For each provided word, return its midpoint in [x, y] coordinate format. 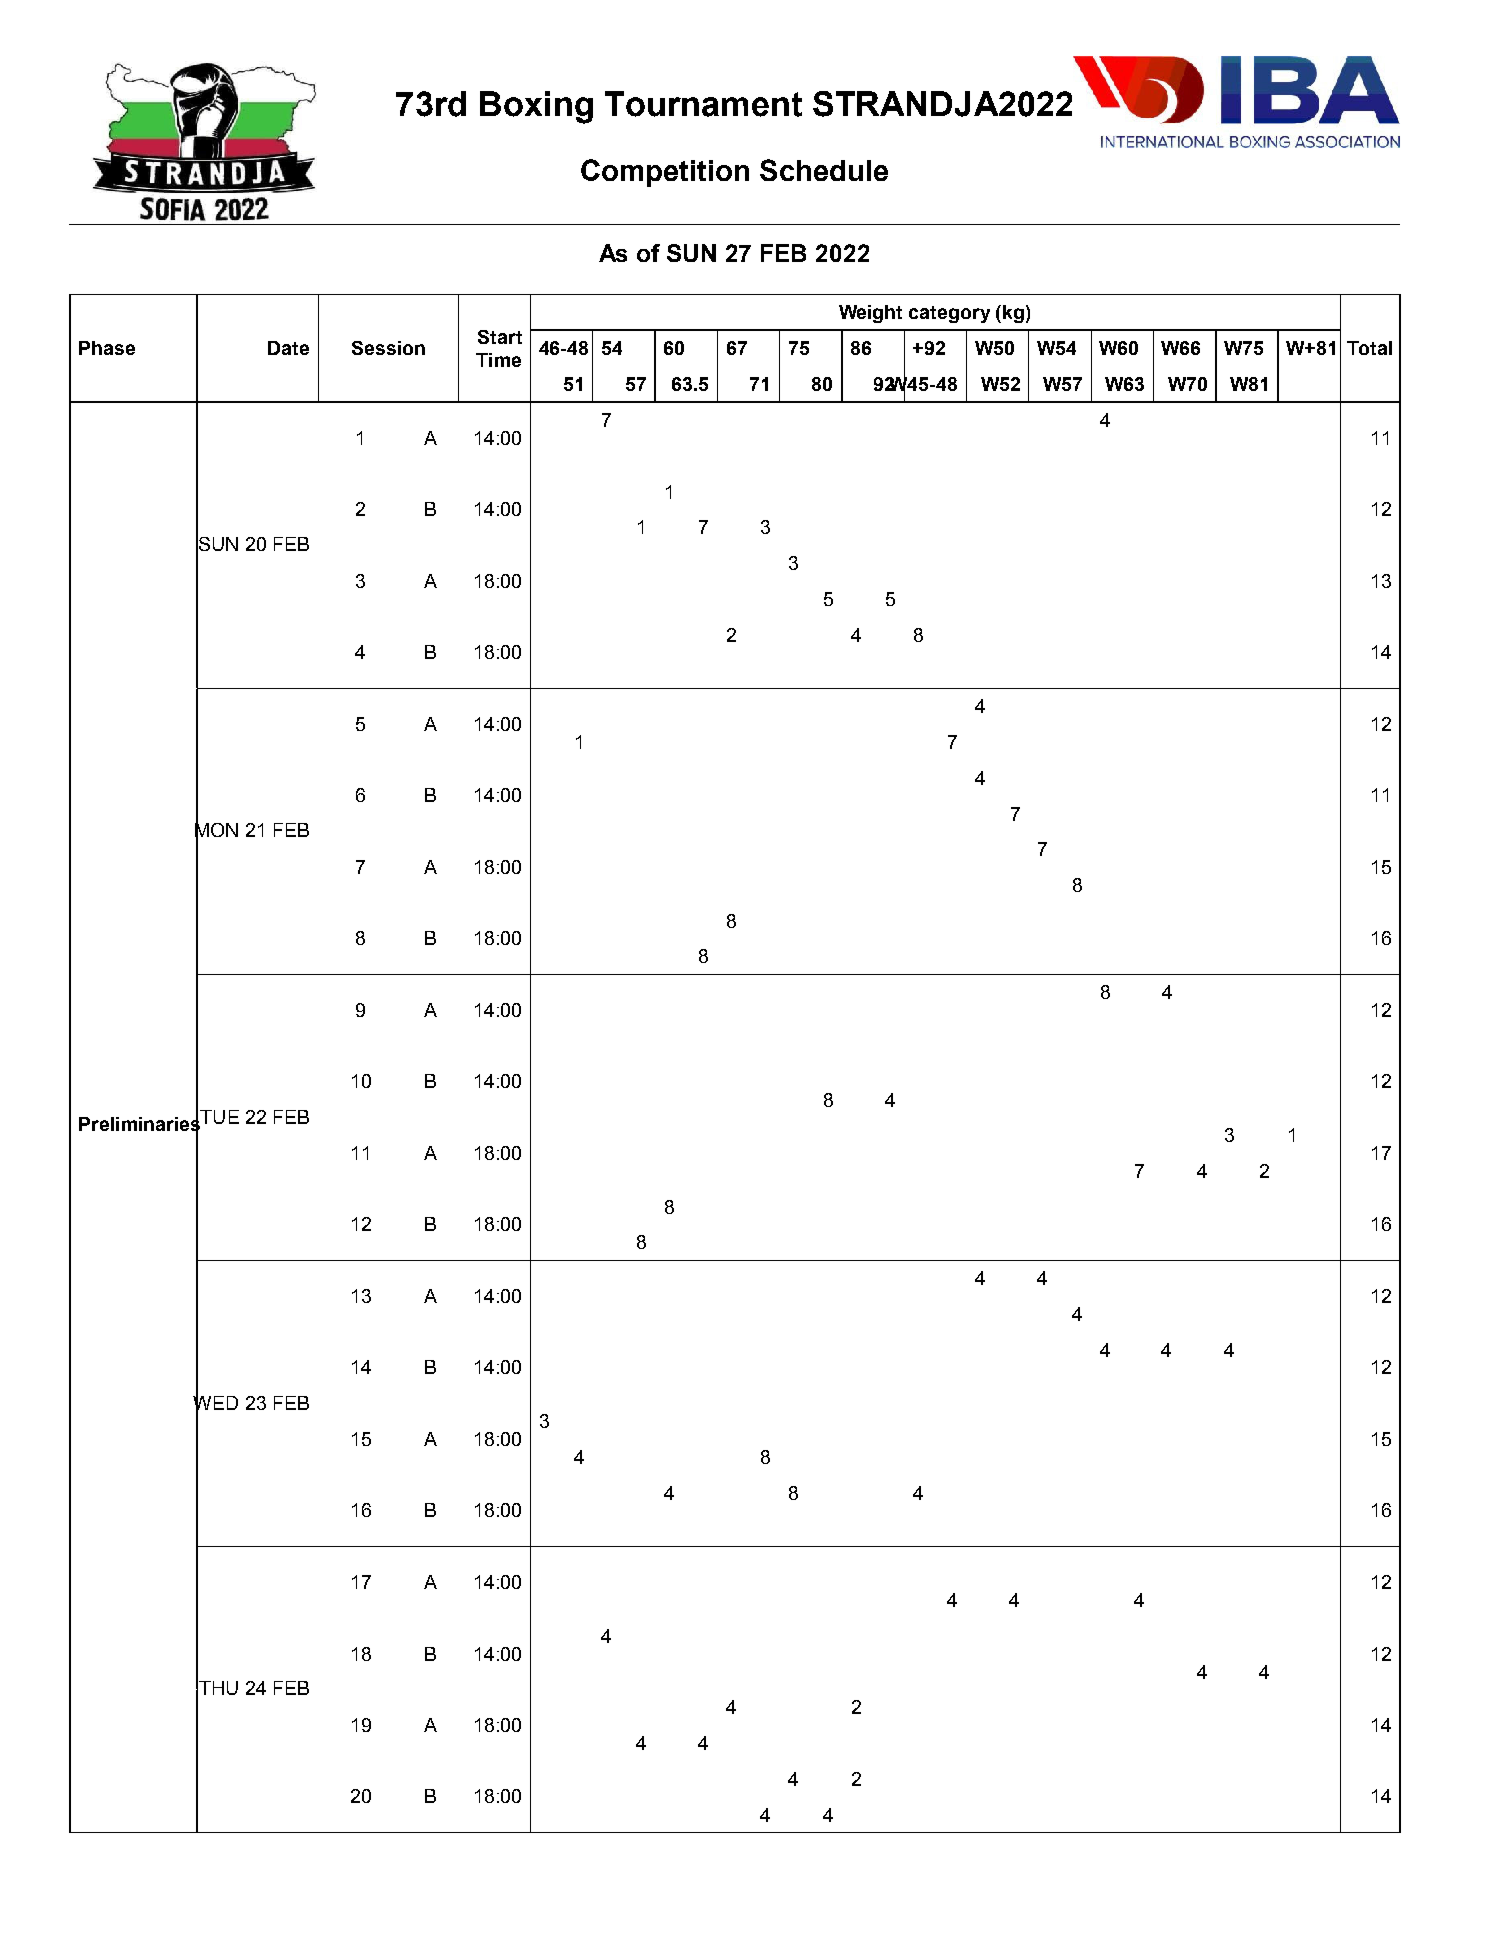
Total [1369, 348]
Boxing [536, 107]
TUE [219, 1117]
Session [388, 348]
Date [288, 348]
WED [215, 1402]
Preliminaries [139, 1124]
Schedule [824, 170]
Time [498, 360]
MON [216, 830]
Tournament [703, 104]
